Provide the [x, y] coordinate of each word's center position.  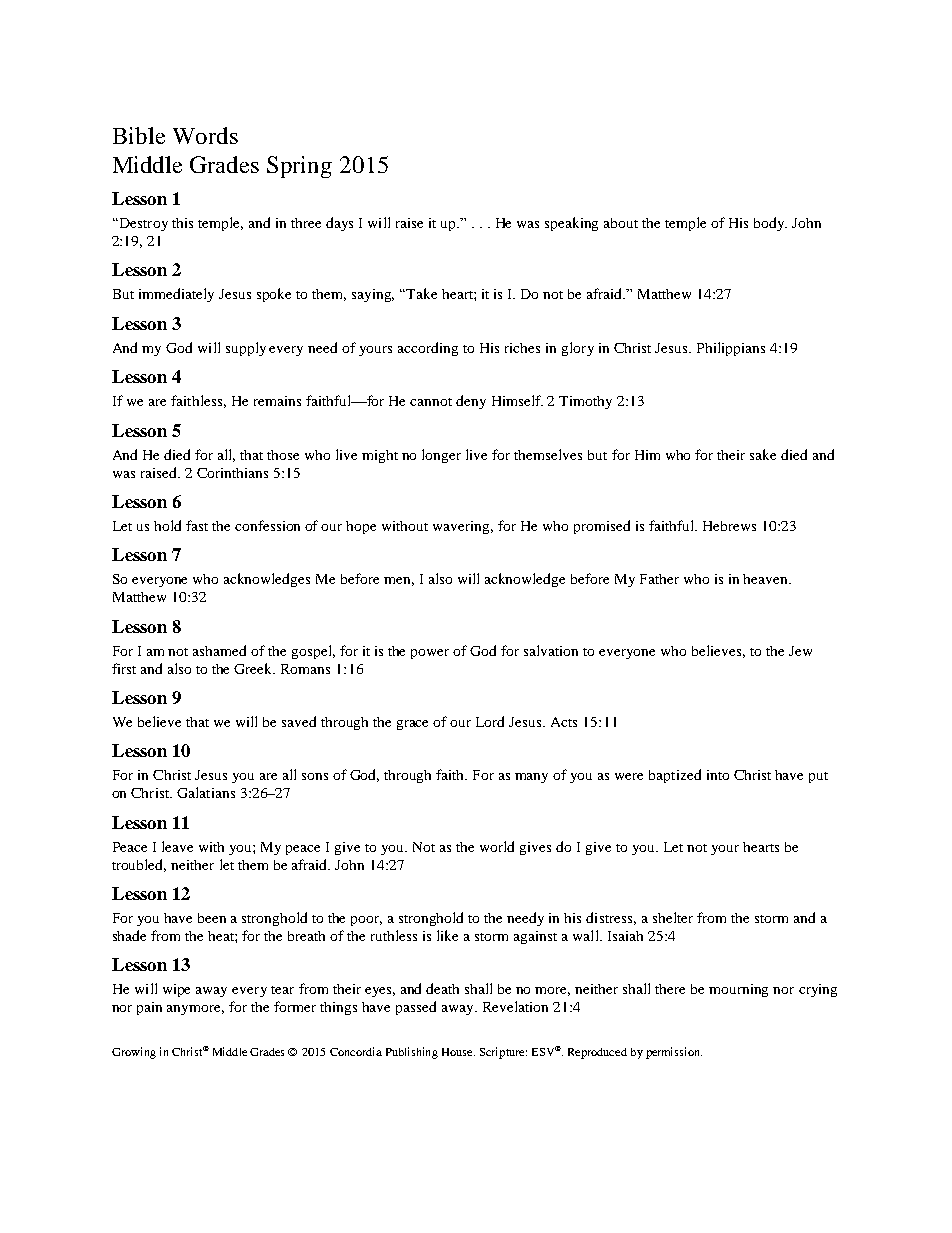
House [458, 1052]
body [770, 224]
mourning [738, 990]
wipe [176, 990]
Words [205, 135]
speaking [571, 224]
